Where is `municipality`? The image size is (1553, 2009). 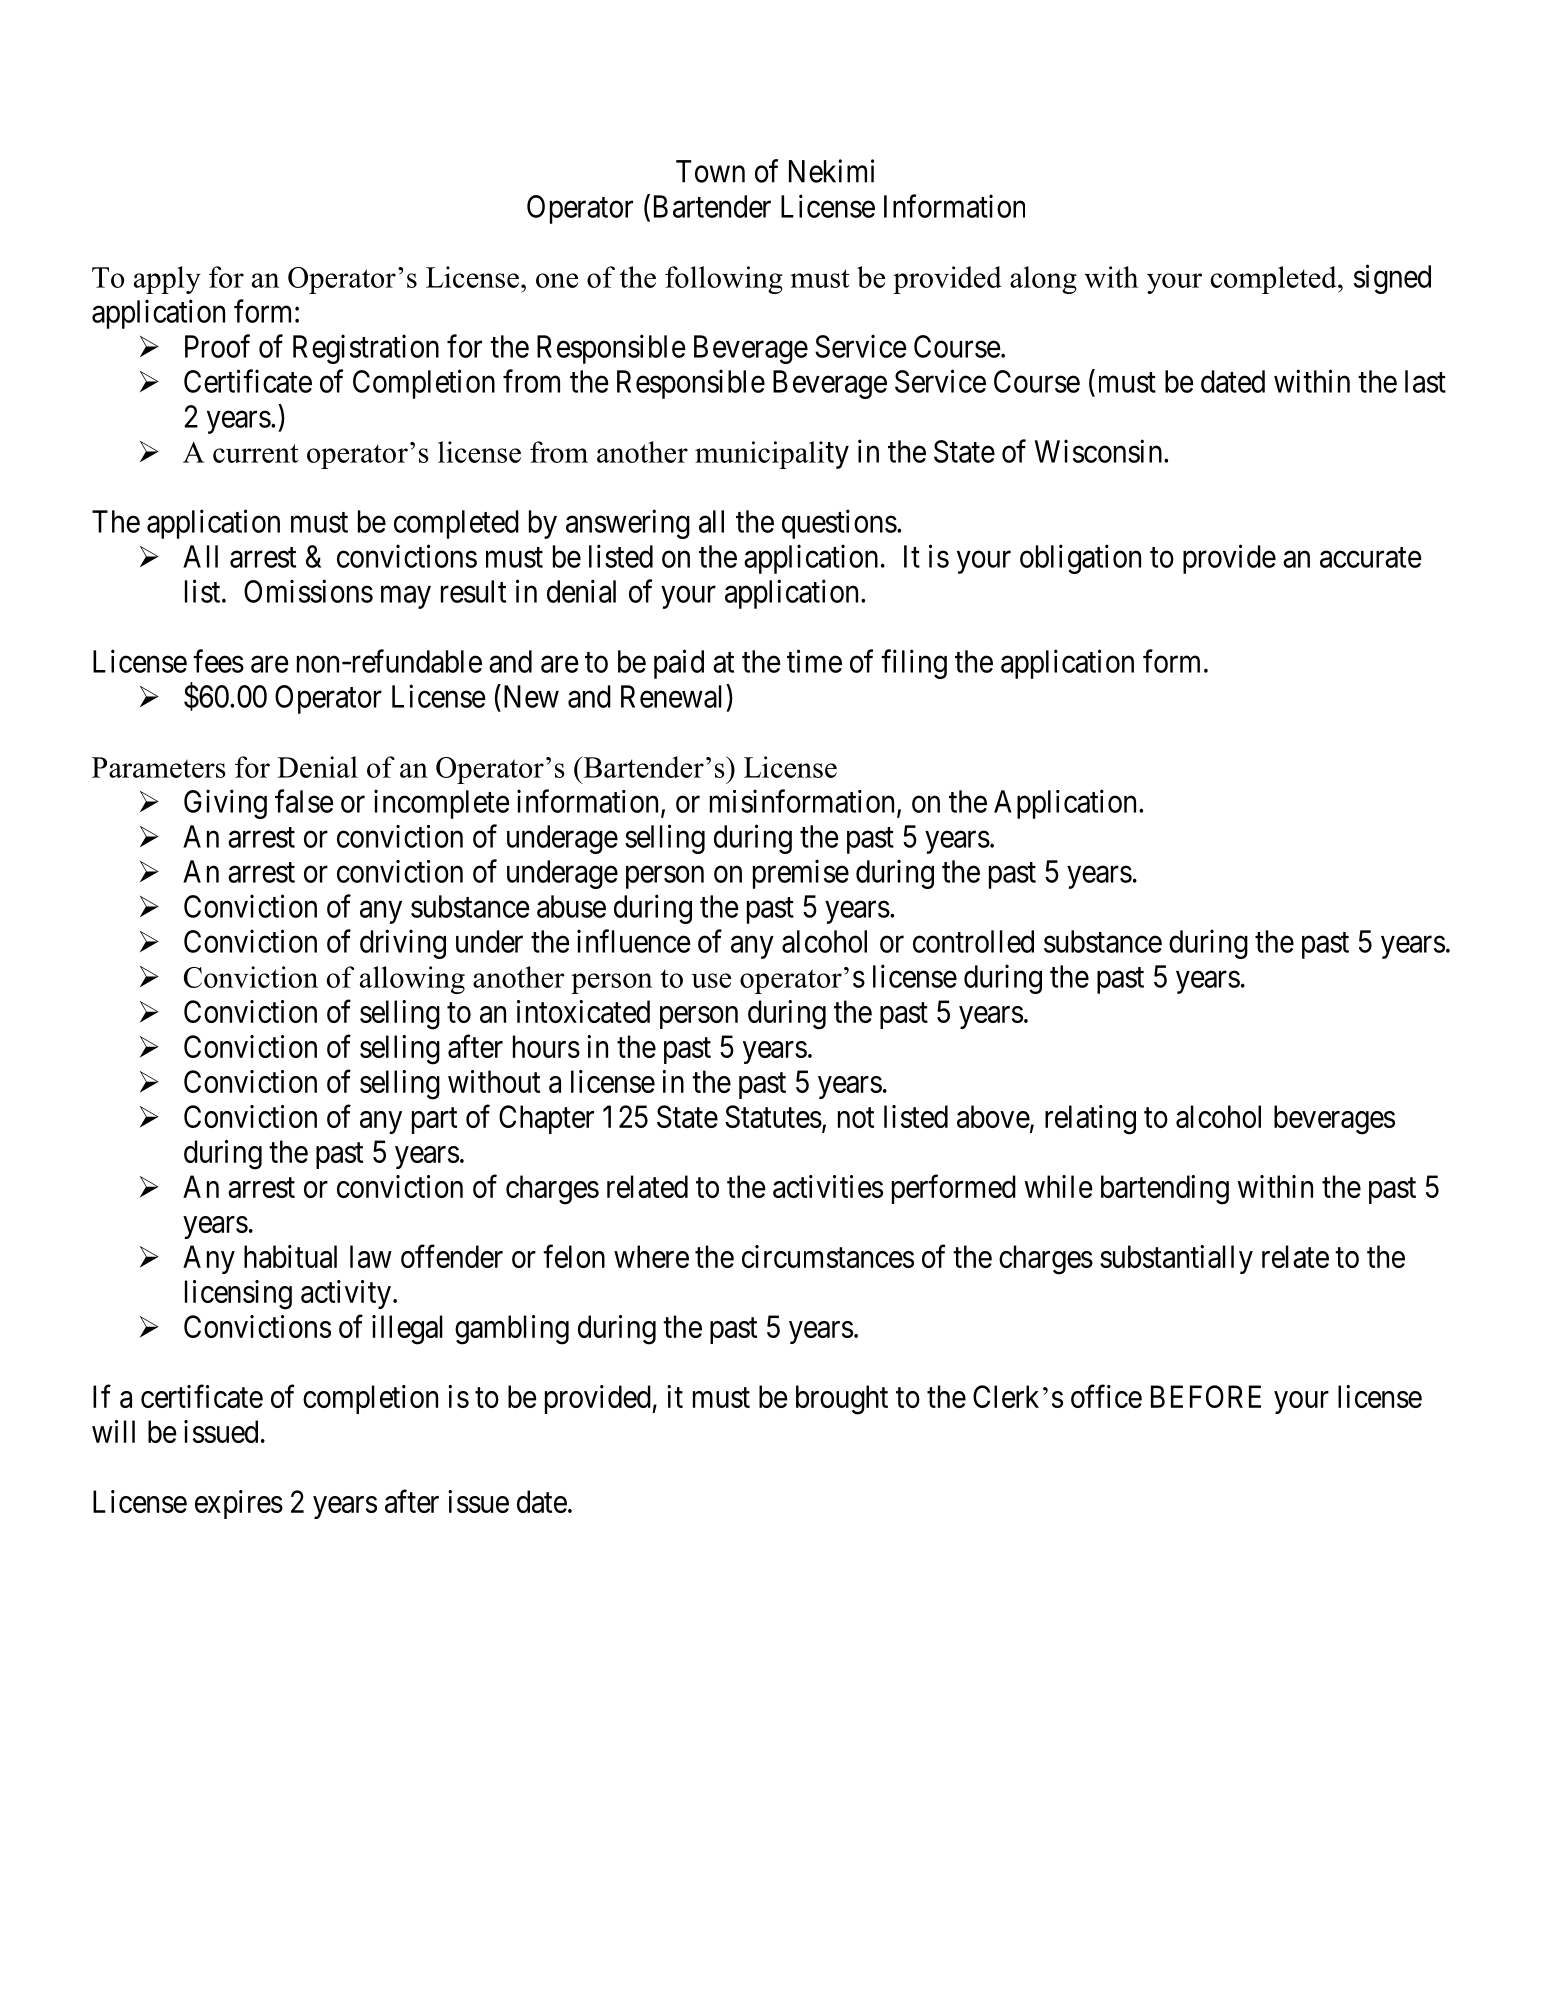 municipality is located at coordinates (772, 455).
